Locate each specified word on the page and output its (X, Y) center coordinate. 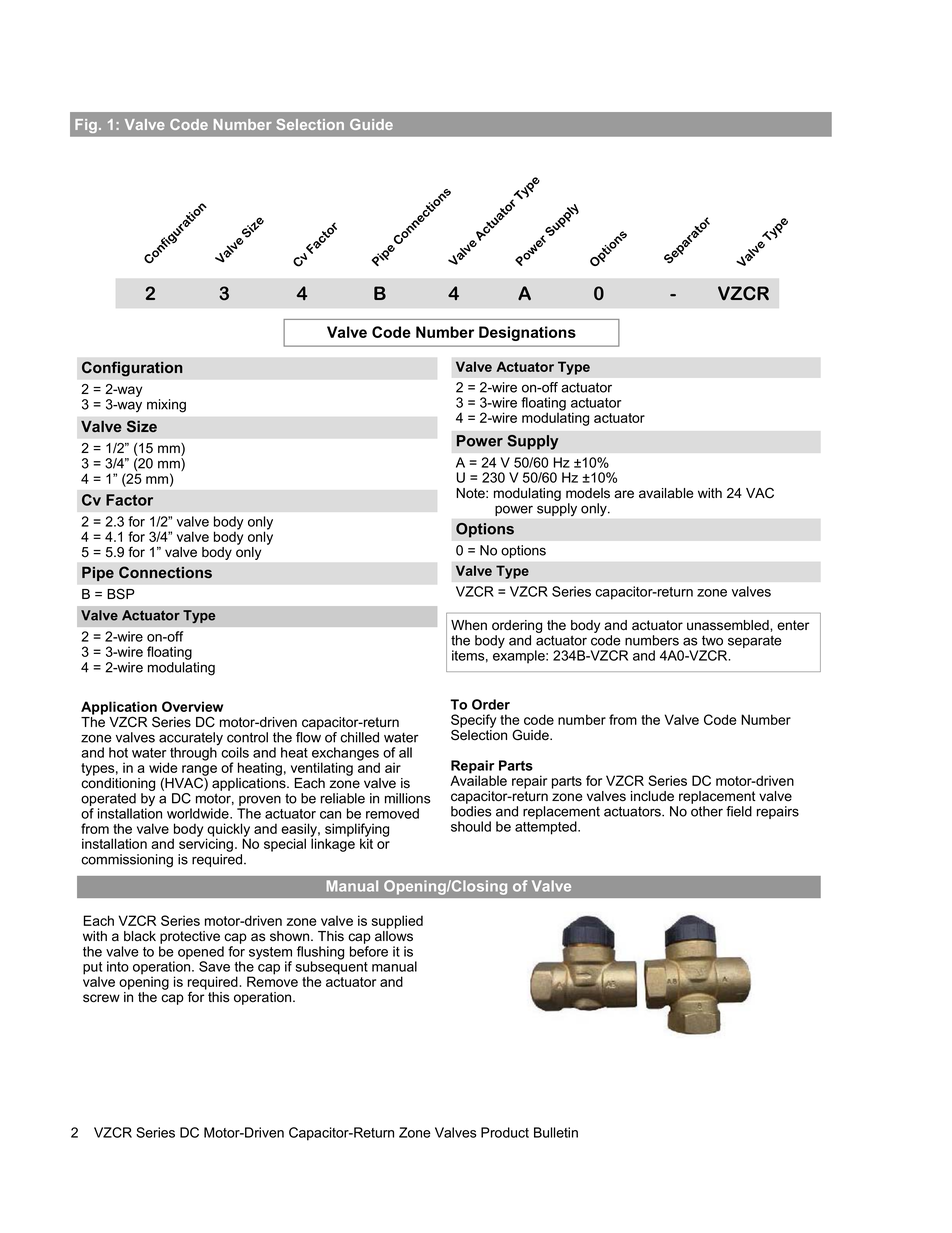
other (707, 811)
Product (505, 1132)
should (471, 826)
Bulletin (556, 1132)
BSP (121, 594)
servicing (207, 844)
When (469, 625)
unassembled (729, 625)
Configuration (132, 369)
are (624, 494)
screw (101, 998)
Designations (527, 333)
